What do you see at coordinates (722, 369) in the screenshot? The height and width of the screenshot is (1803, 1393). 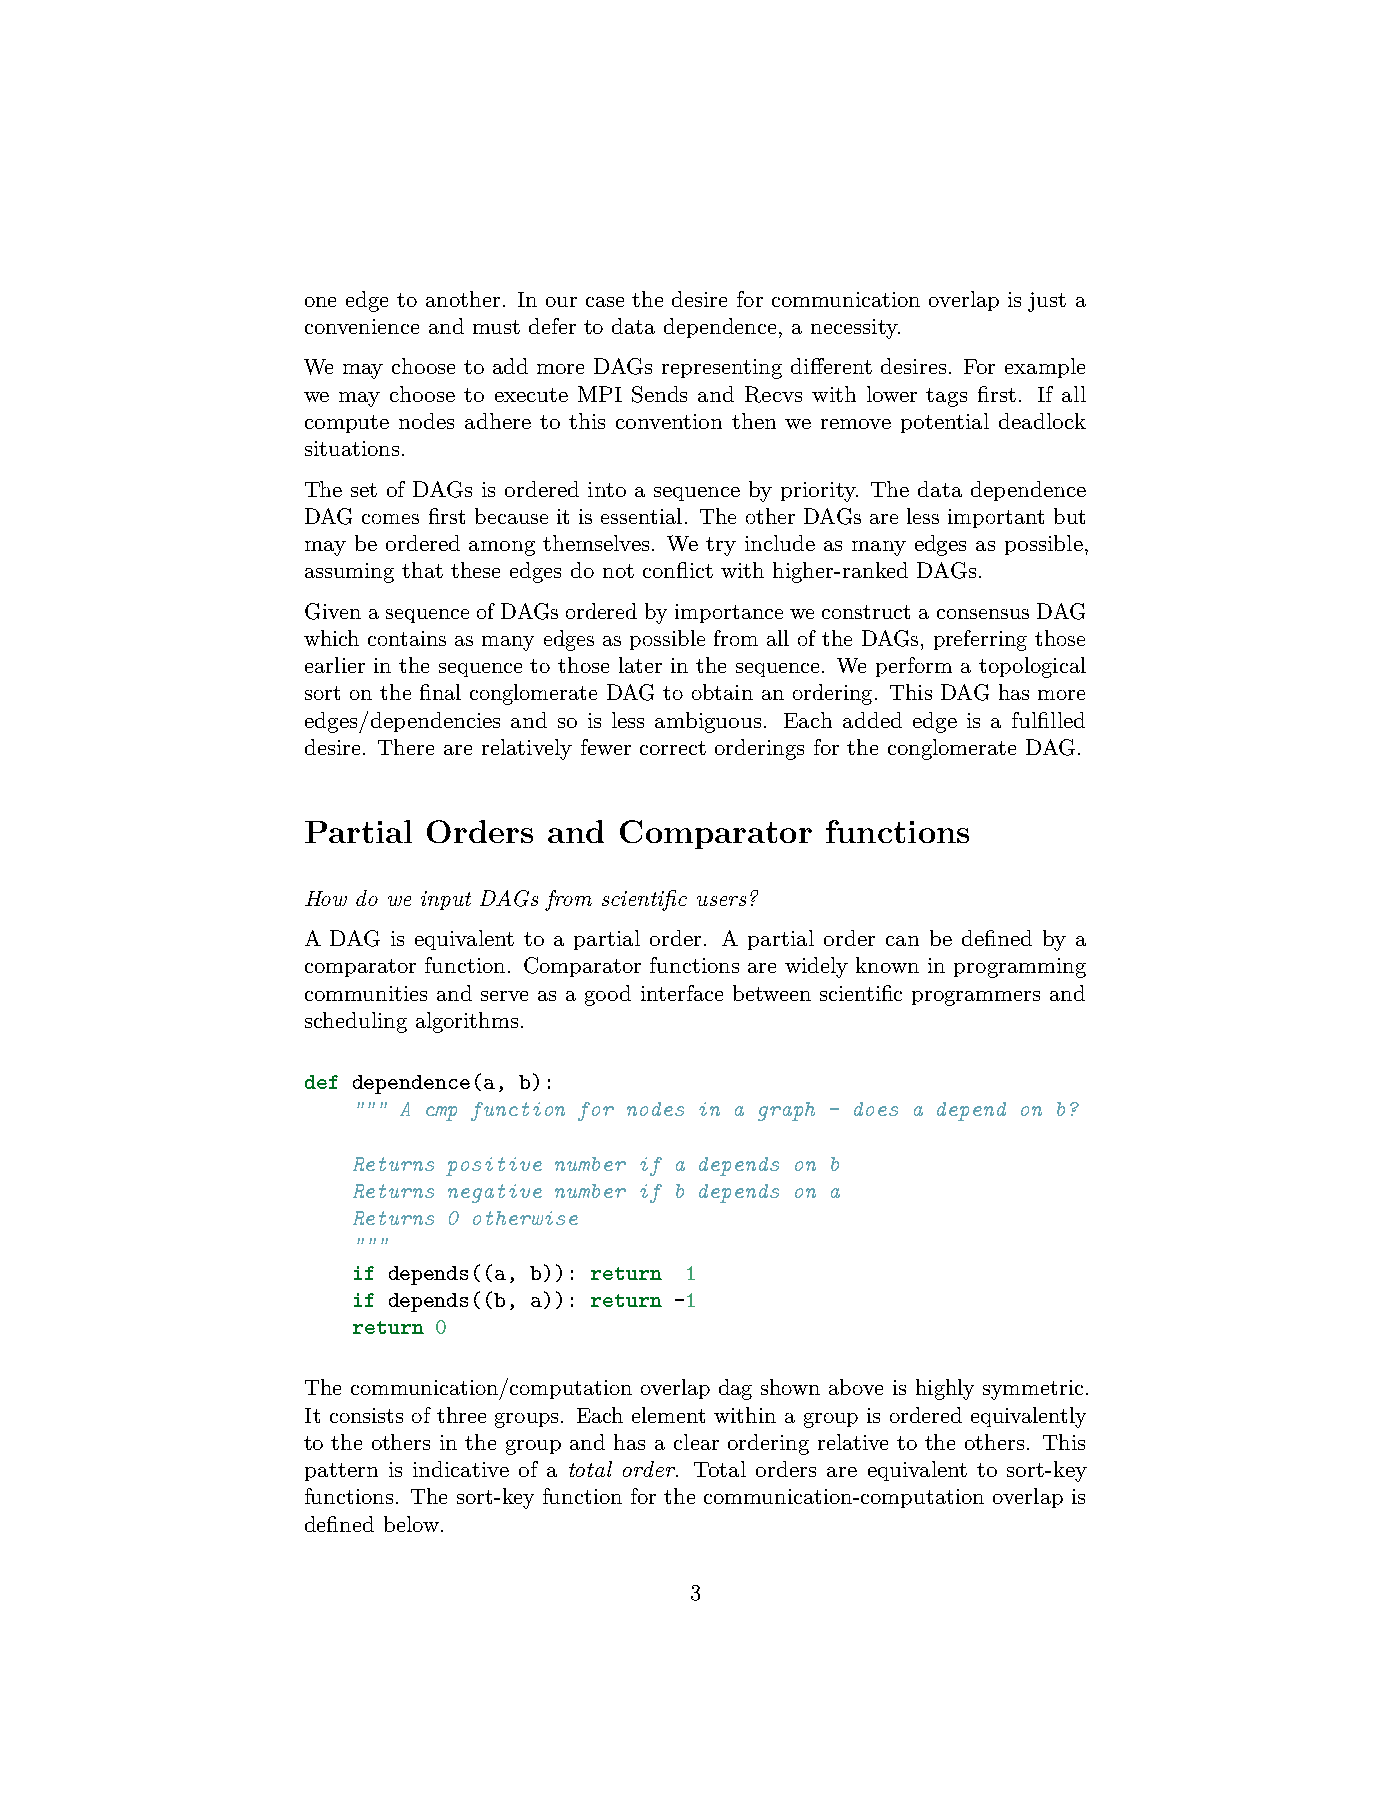 I see `representing` at bounding box center [722, 369].
